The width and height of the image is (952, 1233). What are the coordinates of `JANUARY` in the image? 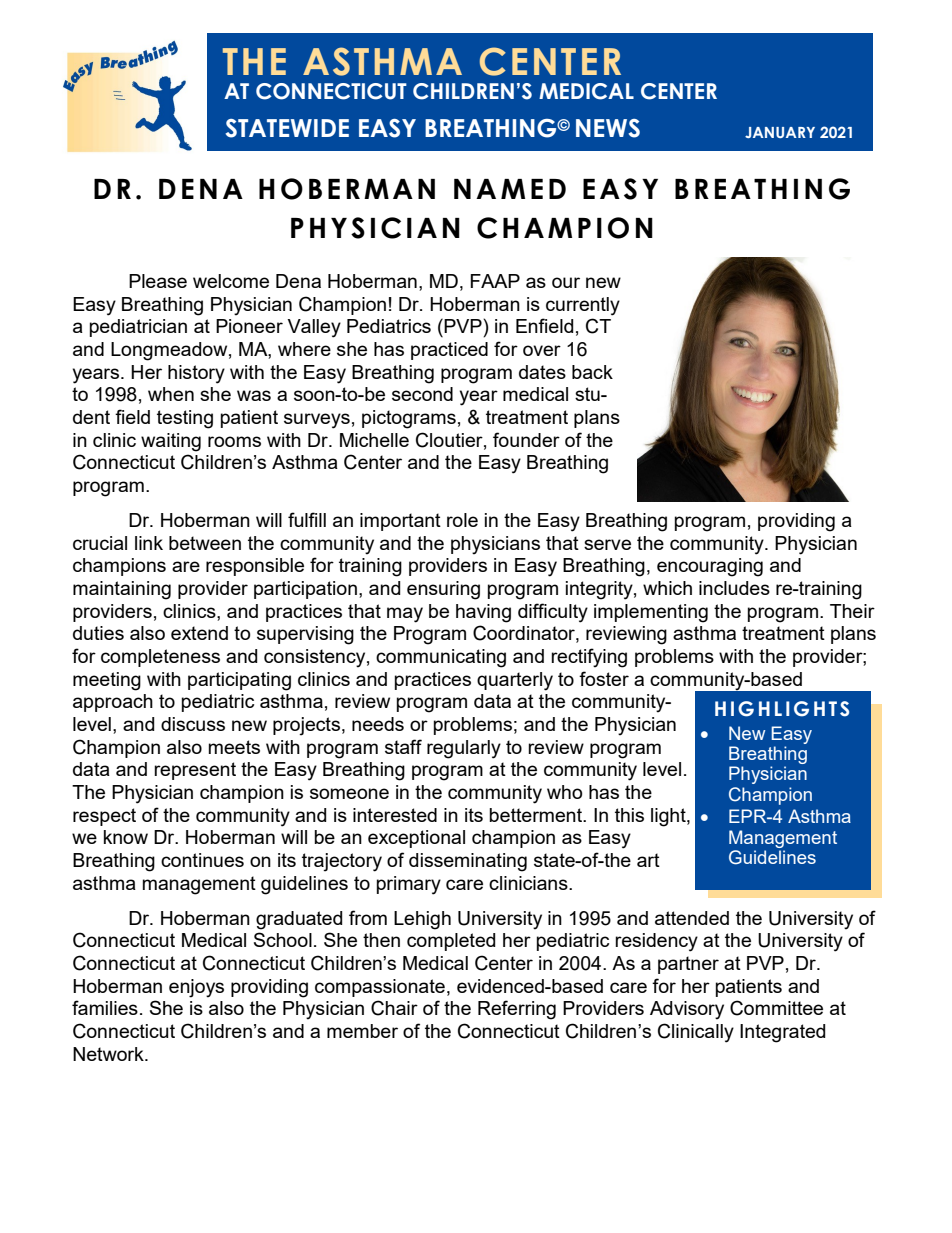 It's located at (780, 132).
